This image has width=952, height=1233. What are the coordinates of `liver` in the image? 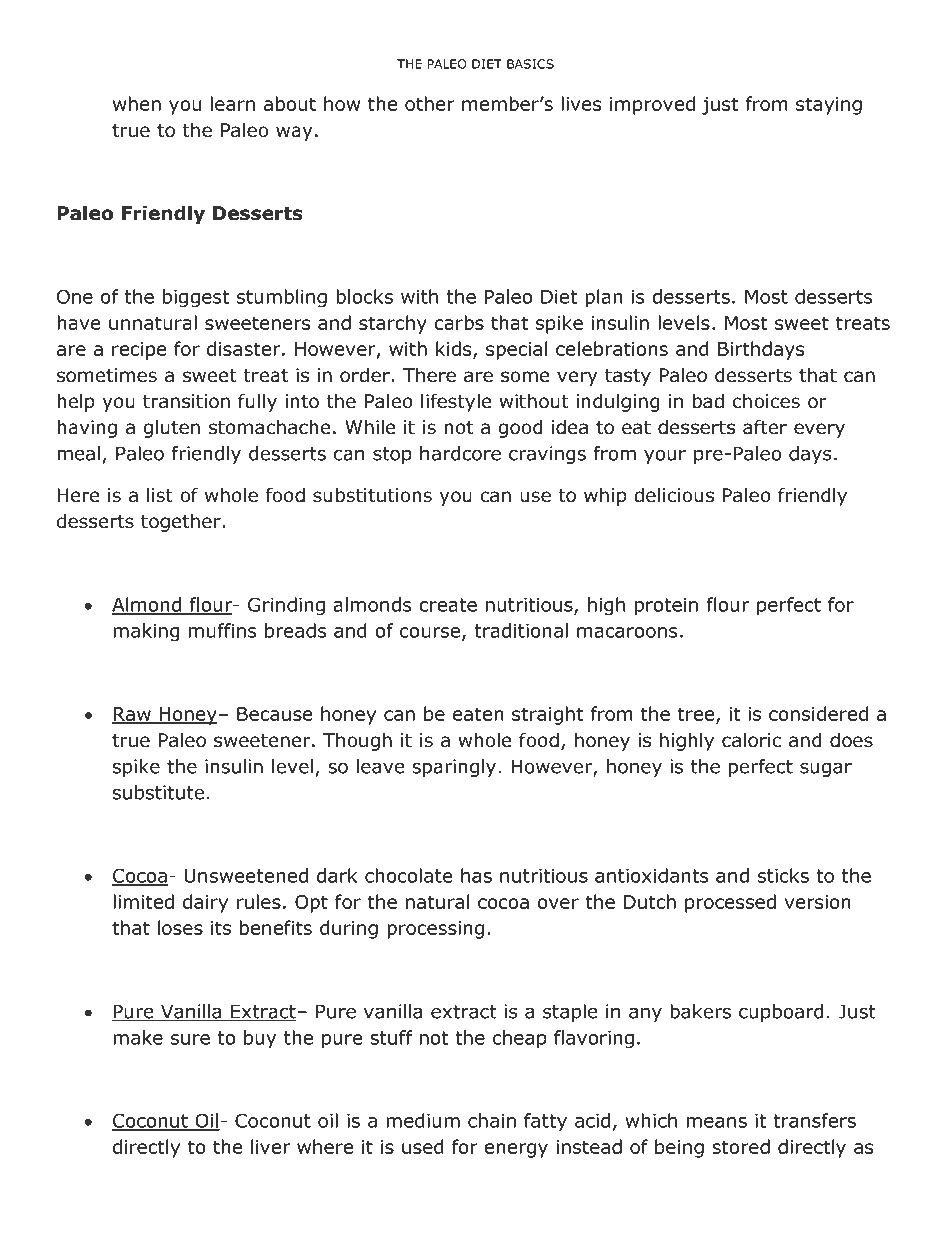 It's located at (270, 1146).
